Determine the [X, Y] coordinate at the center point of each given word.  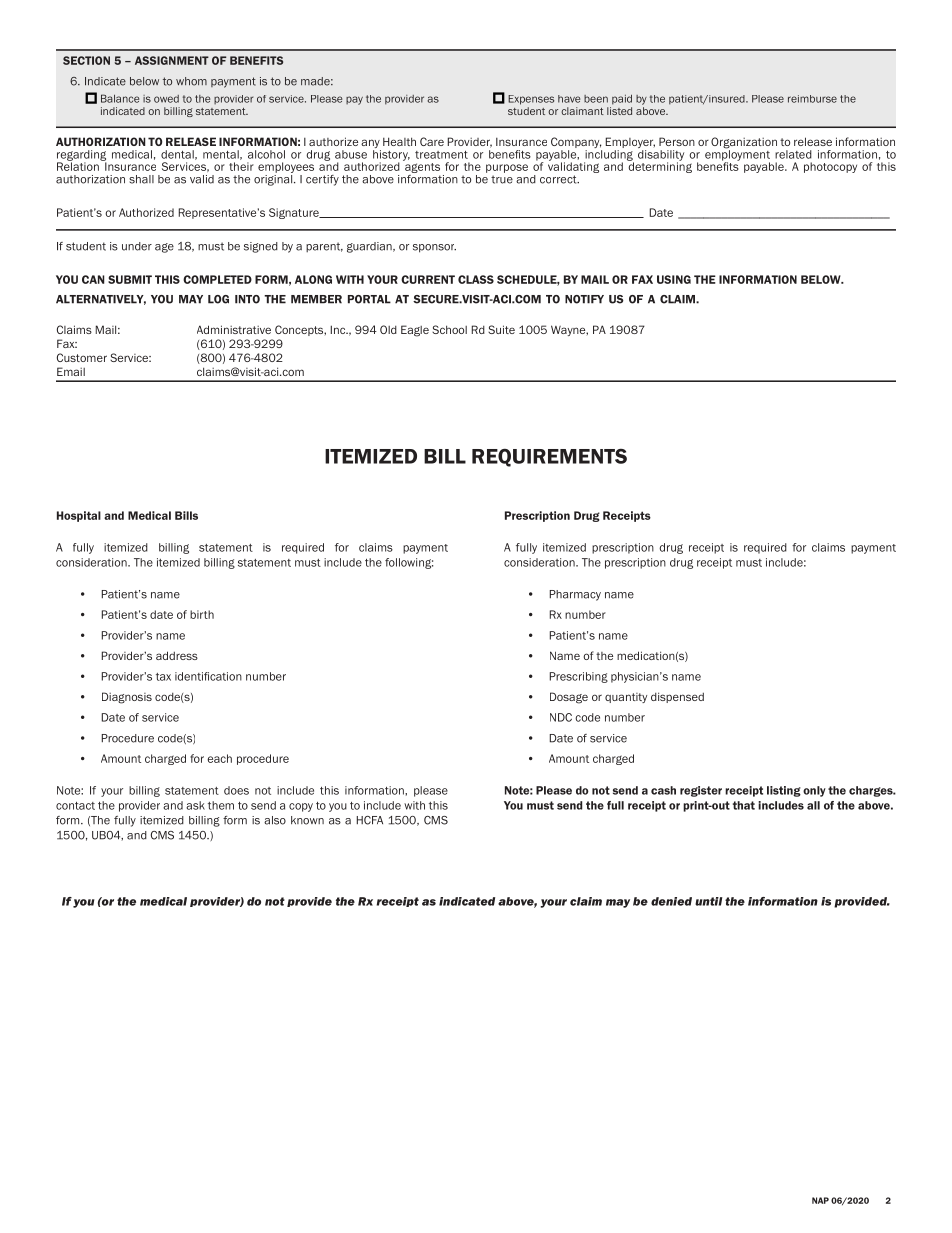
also [275, 820]
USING [674, 279]
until [709, 901]
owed [166, 99]
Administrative [234, 329]
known [307, 820]
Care [432, 141]
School [449, 329]
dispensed [677, 697]
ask [195, 805]
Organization [744, 144]
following [409, 563]
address [177, 655]
